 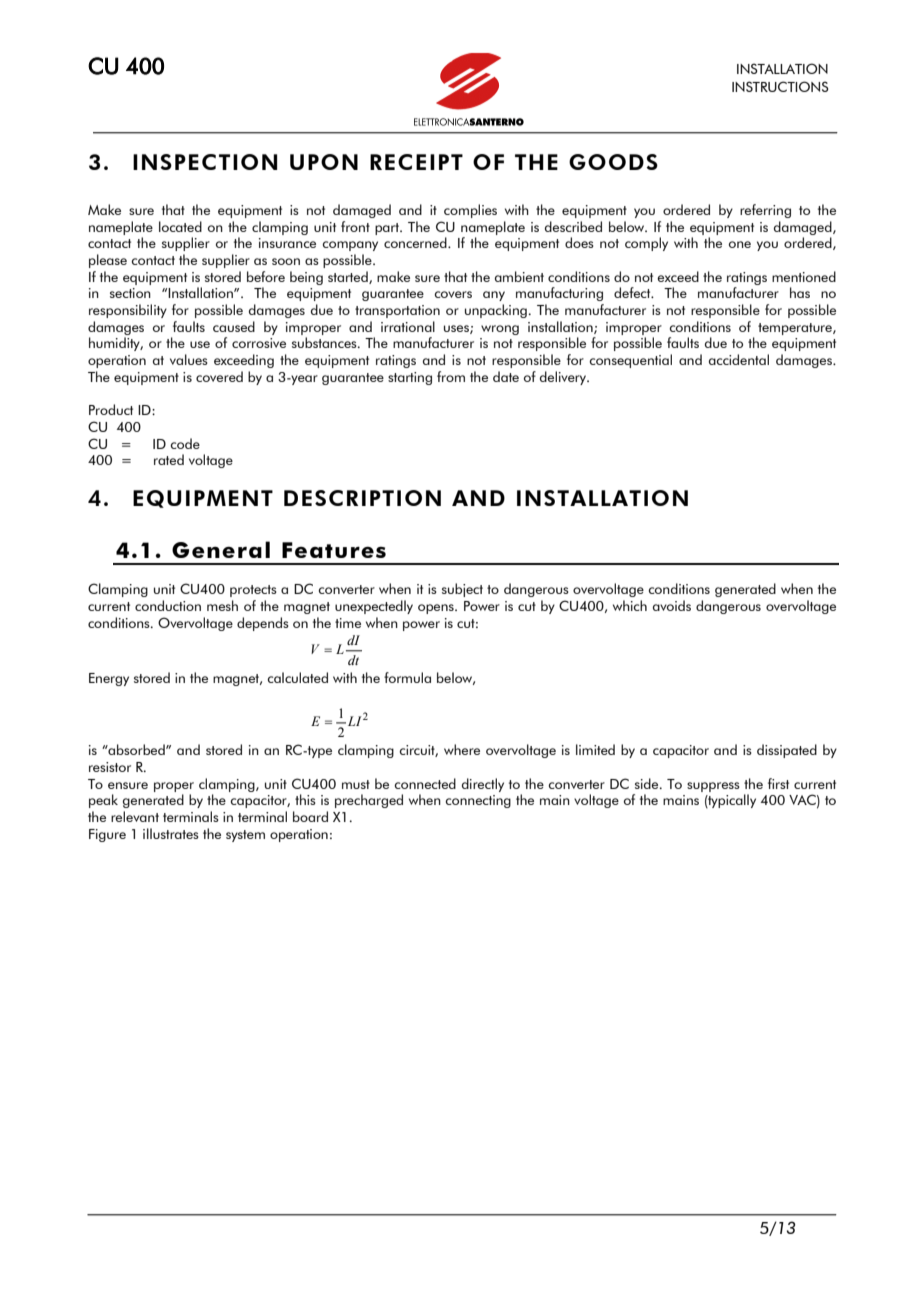 I want to click on suppress, so click(x=713, y=787).
